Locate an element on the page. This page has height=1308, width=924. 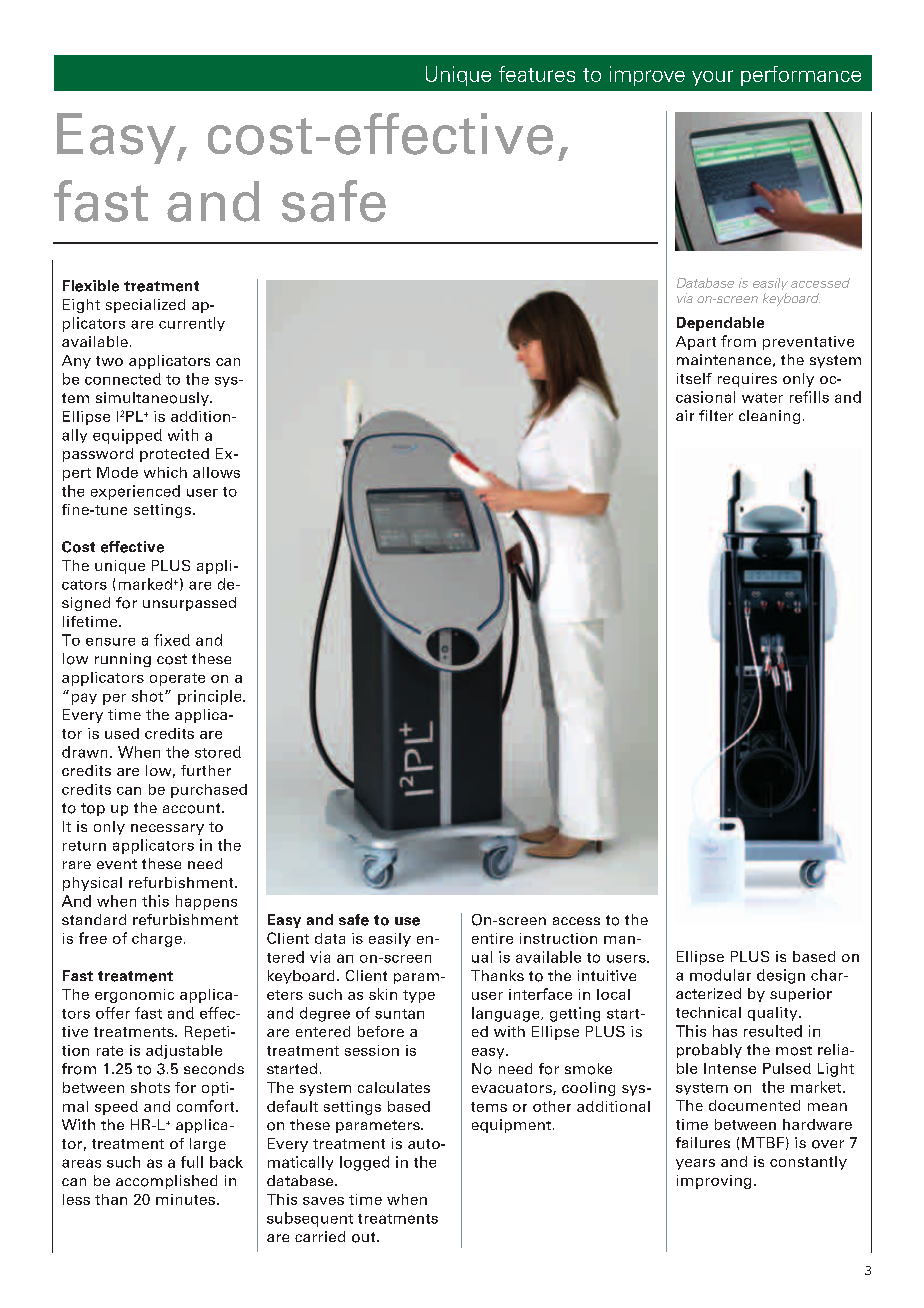
allows is located at coordinates (216, 472).
